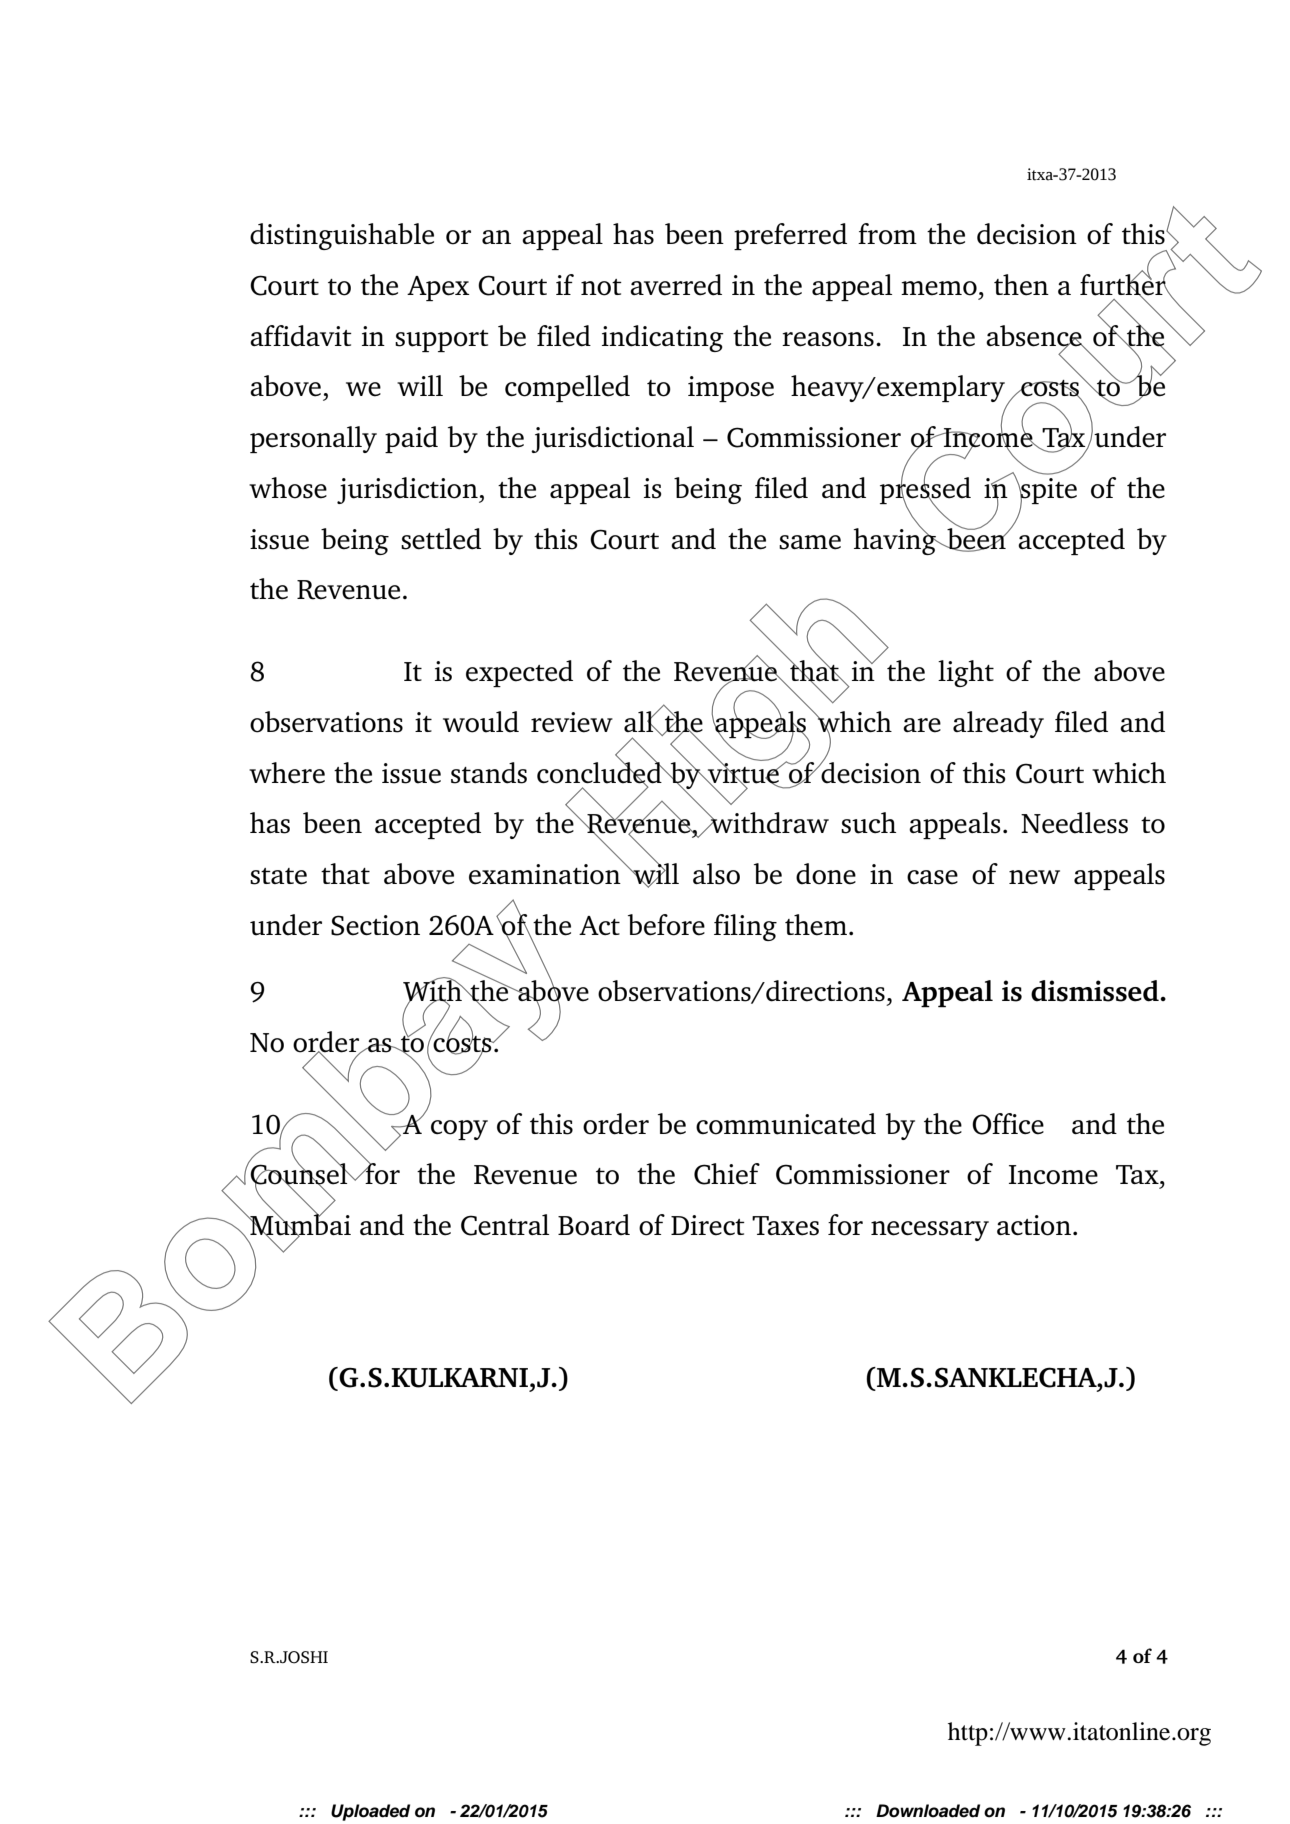 This screenshot has width=1290, height=1824. Describe the element at coordinates (666, 925) in the screenshot. I see `before` at that location.
